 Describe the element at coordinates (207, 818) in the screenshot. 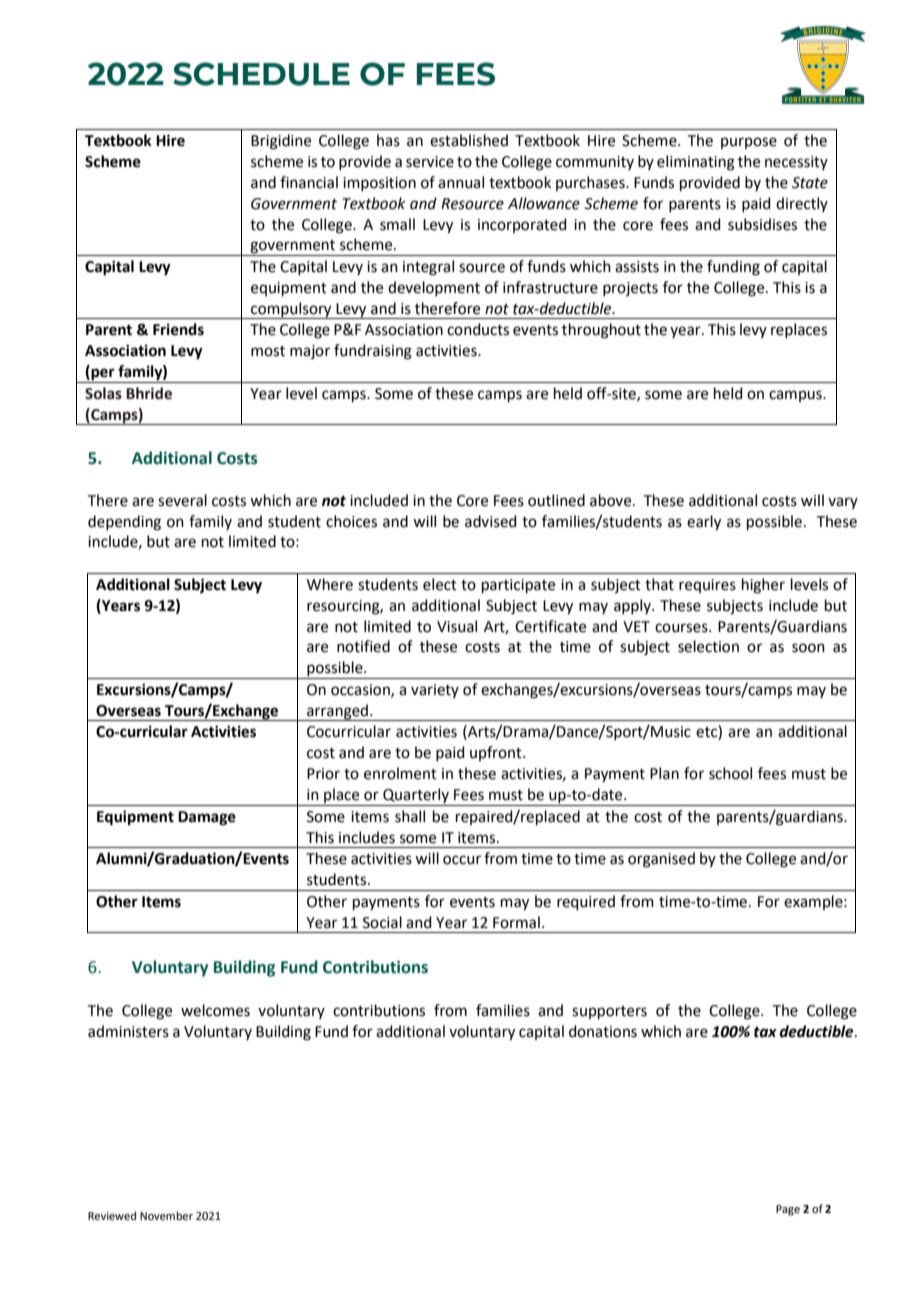

I see `Damage` at that location.
